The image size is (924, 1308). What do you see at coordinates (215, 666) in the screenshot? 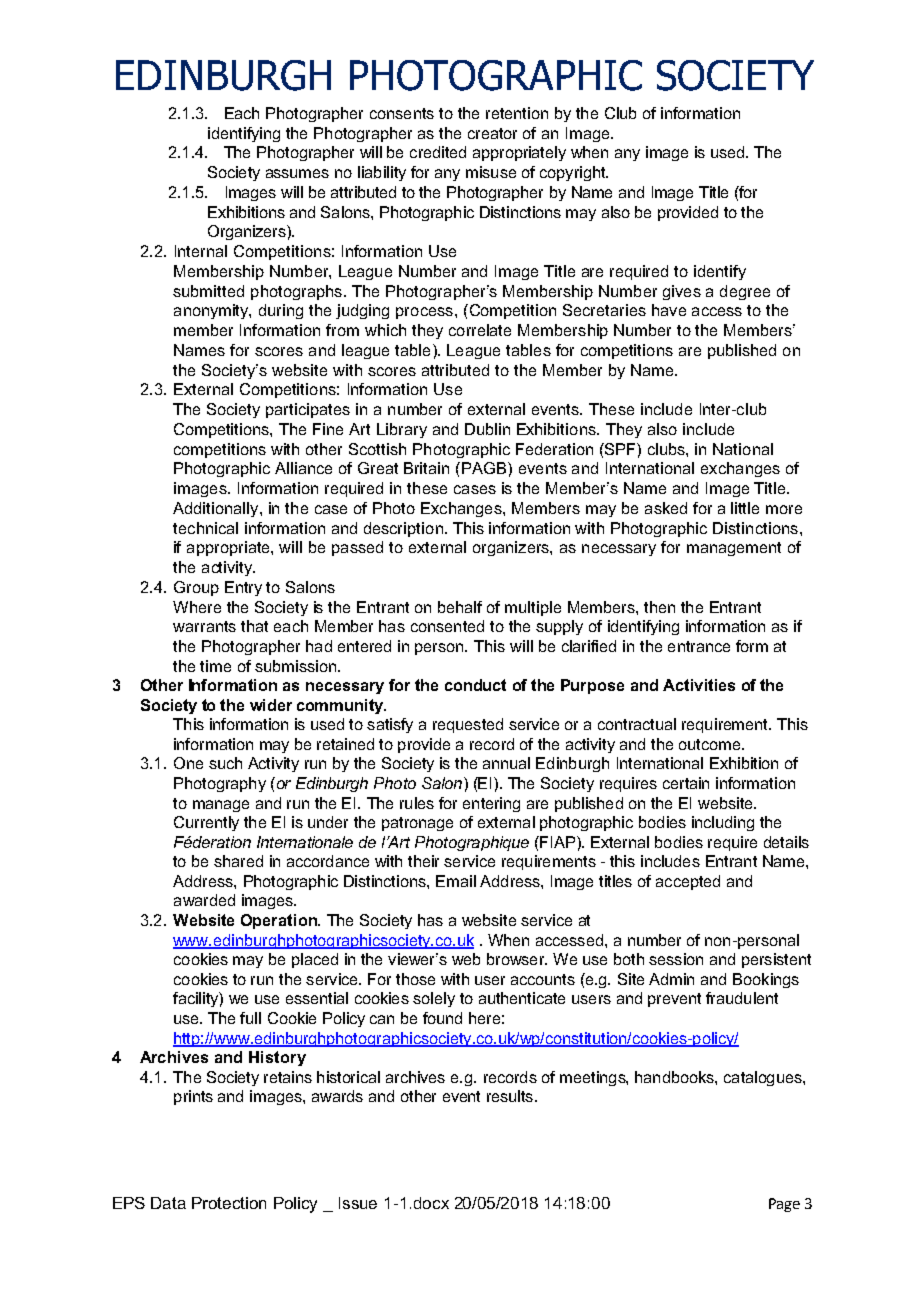
I see `time` at bounding box center [215, 666].
